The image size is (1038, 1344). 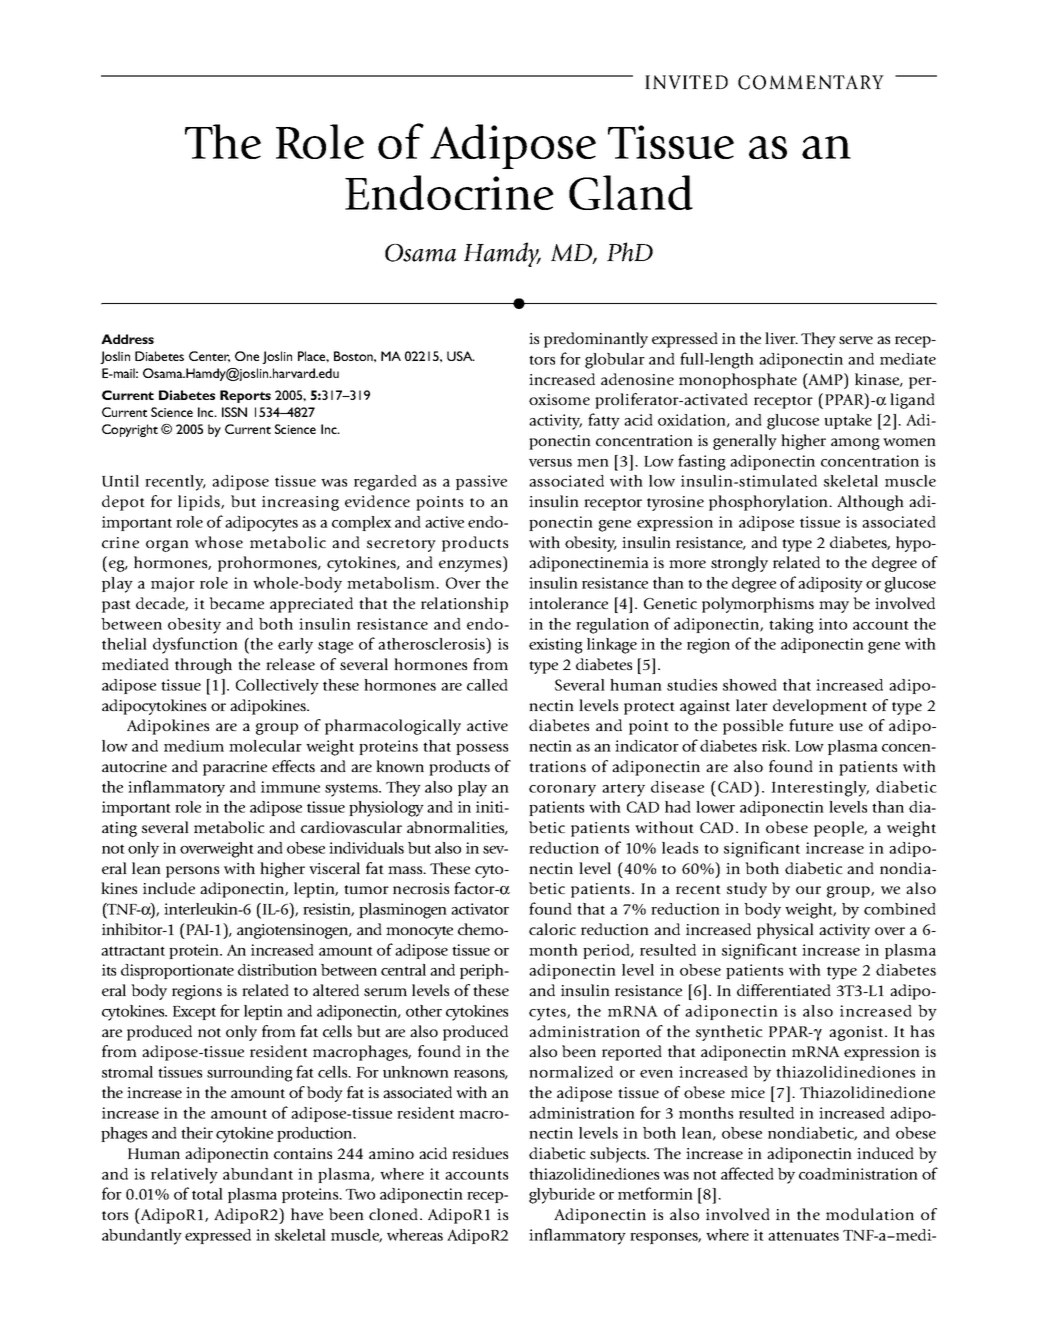 What do you see at coordinates (127, 339) in the screenshot?
I see `Address` at bounding box center [127, 339].
